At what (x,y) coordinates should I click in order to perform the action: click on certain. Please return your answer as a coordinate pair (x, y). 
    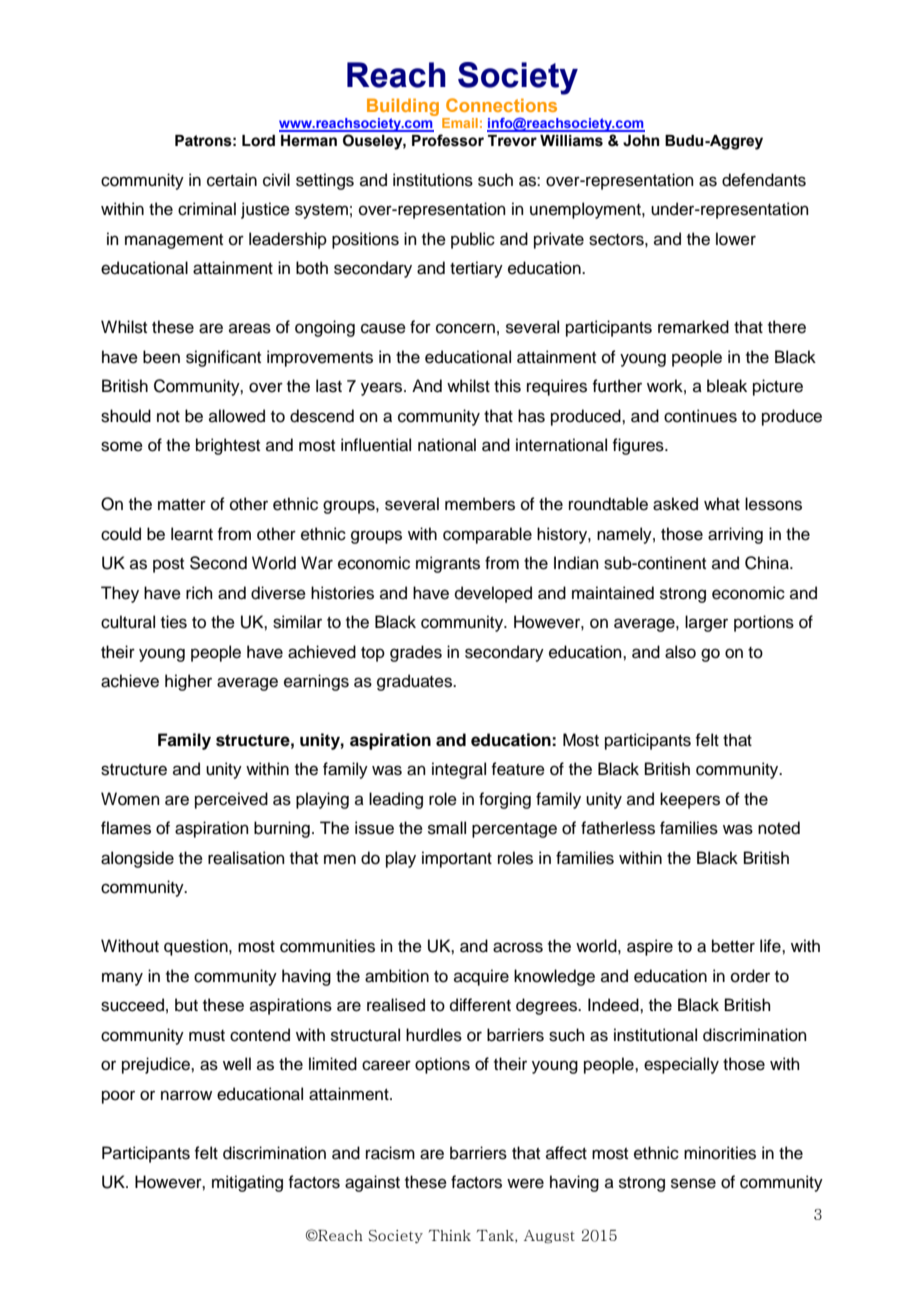
    Looking at the image, I should click on (232, 180).
